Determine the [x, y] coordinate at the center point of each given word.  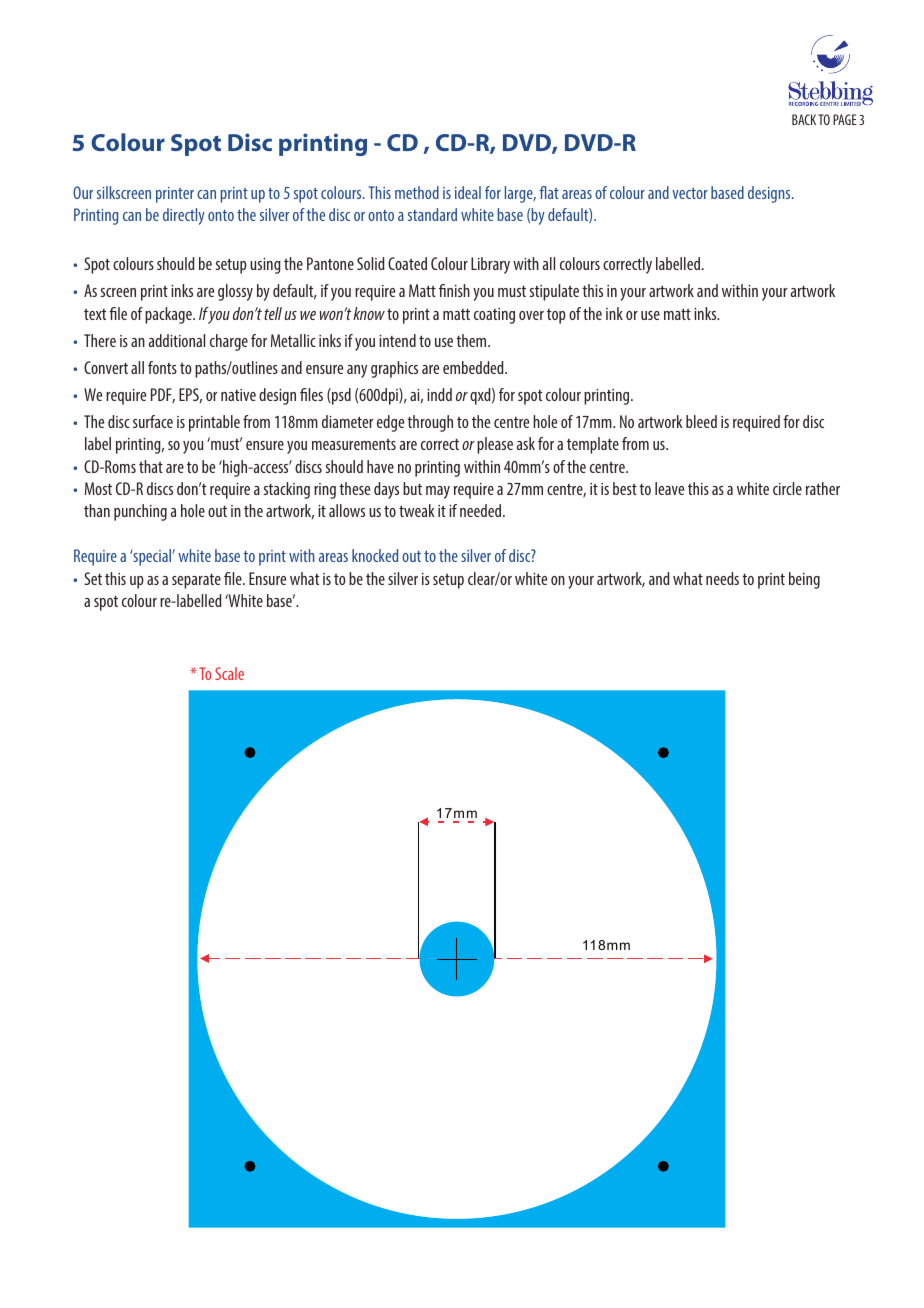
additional [177, 340]
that [151, 466]
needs [722, 578]
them [472, 340]
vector [690, 193]
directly [184, 216]
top [556, 316]
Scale [229, 673]
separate [196, 581]
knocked [375, 555]
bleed [701, 421]
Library [490, 265]
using [265, 266]
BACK [804, 119]
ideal [468, 192]
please [495, 445]
